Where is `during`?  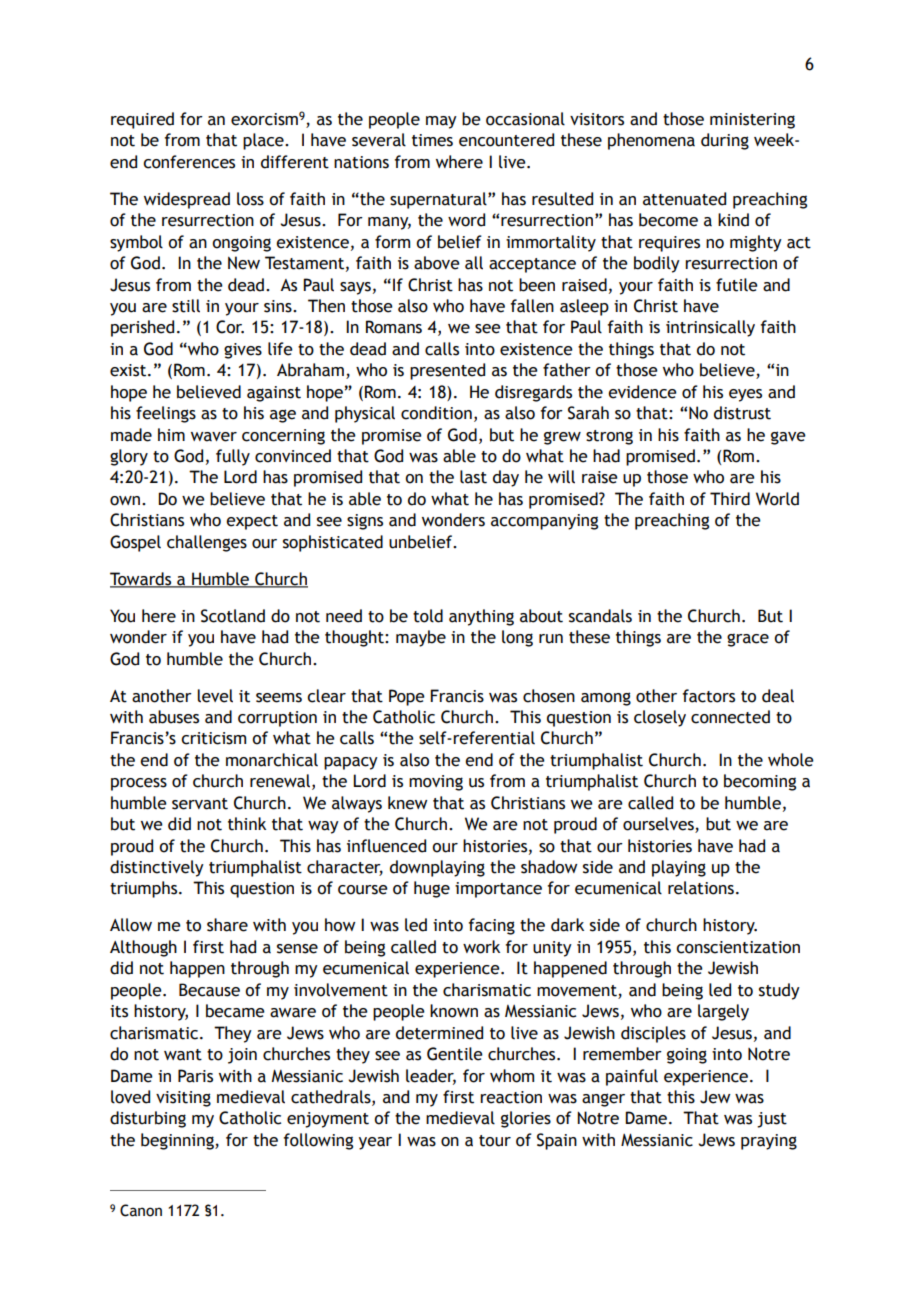
during is located at coordinates (725, 141).
